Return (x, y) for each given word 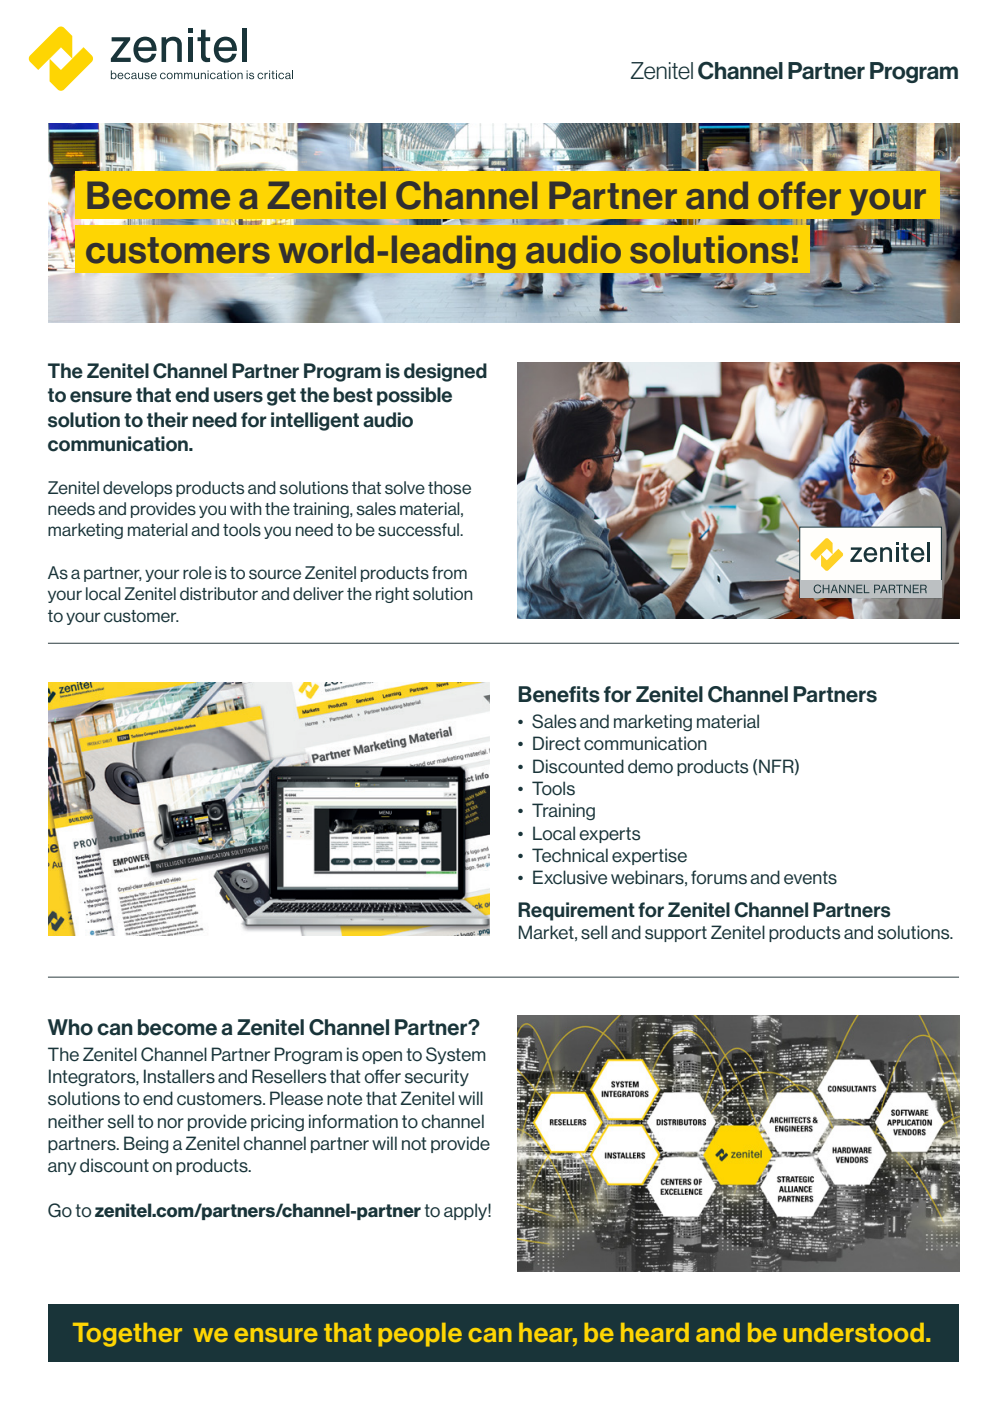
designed (445, 372)
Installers (179, 1076)
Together (127, 1335)
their (167, 420)
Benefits (559, 694)
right (392, 595)
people (420, 1335)
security (436, 1077)
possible (414, 396)
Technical (570, 855)
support (676, 934)
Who (70, 1027)
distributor (219, 594)
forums (719, 877)
